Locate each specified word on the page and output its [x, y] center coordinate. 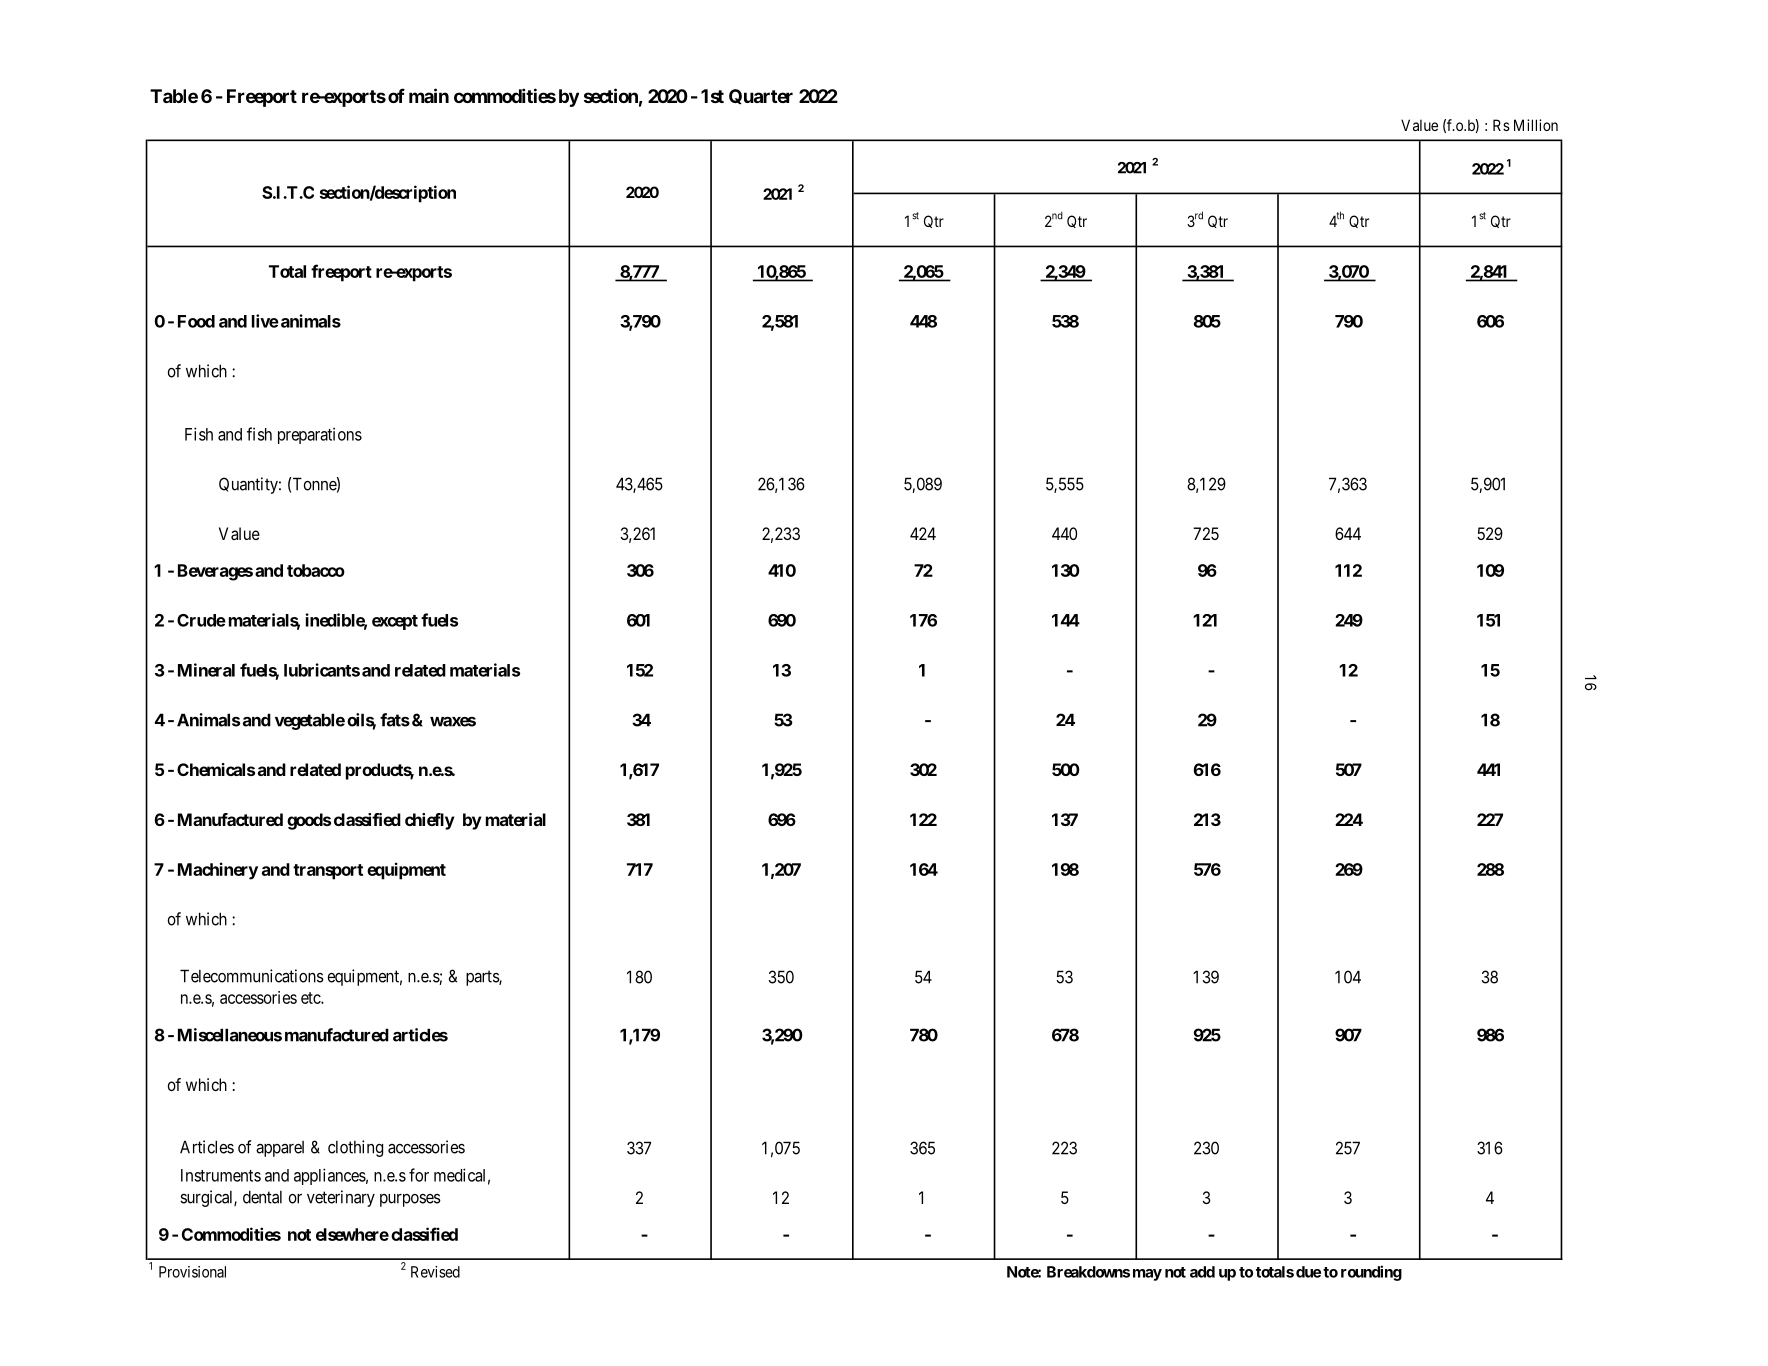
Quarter [761, 96]
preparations [320, 436]
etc [311, 998]
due [1308, 1272]
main [429, 95]
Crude [201, 620]
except [395, 622]
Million [1536, 125]
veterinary [341, 1198]
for [419, 1175]
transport [328, 872]
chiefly [430, 821]
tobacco [316, 570]
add [1202, 1272]
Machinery [218, 871]
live [265, 321]
